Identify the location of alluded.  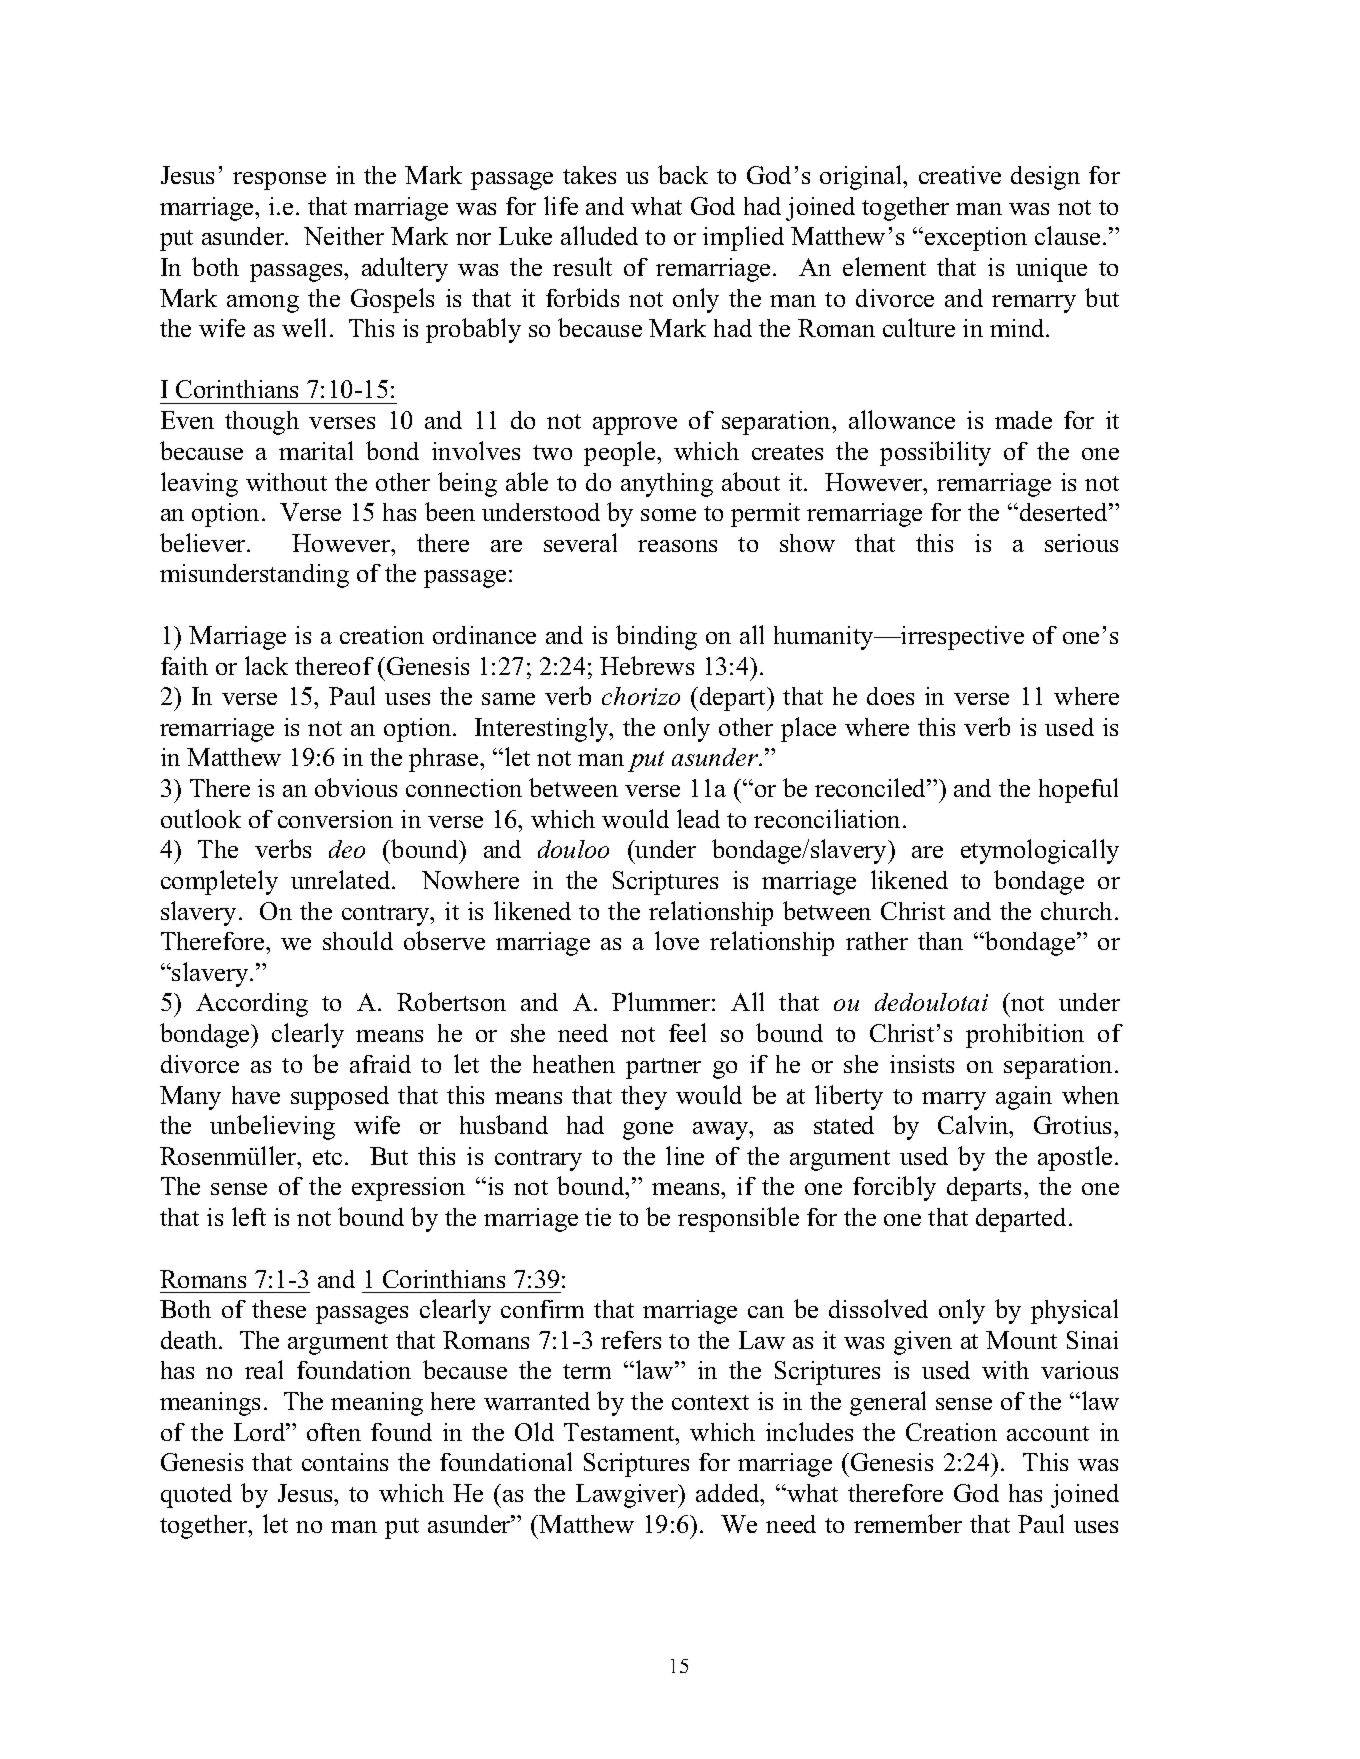
(599, 235).
